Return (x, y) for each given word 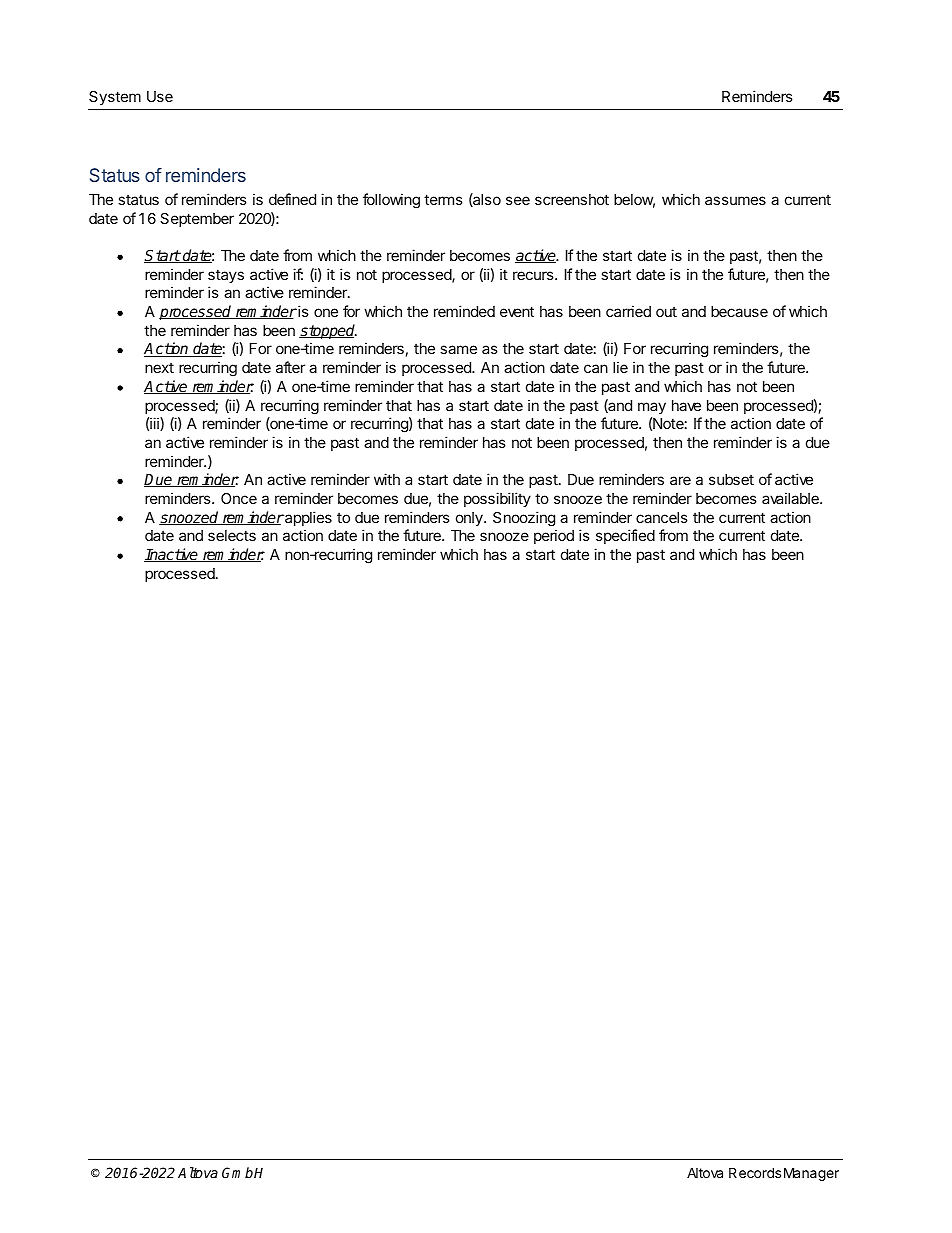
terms (443, 199)
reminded (464, 311)
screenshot (572, 199)
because (739, 311)
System (115, 98)
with (387, 479)
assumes (735, 200)
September (197, 220)
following (391, 201)
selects (232, 535)
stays (226, 276)
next (159, 367)
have (686, 405)
